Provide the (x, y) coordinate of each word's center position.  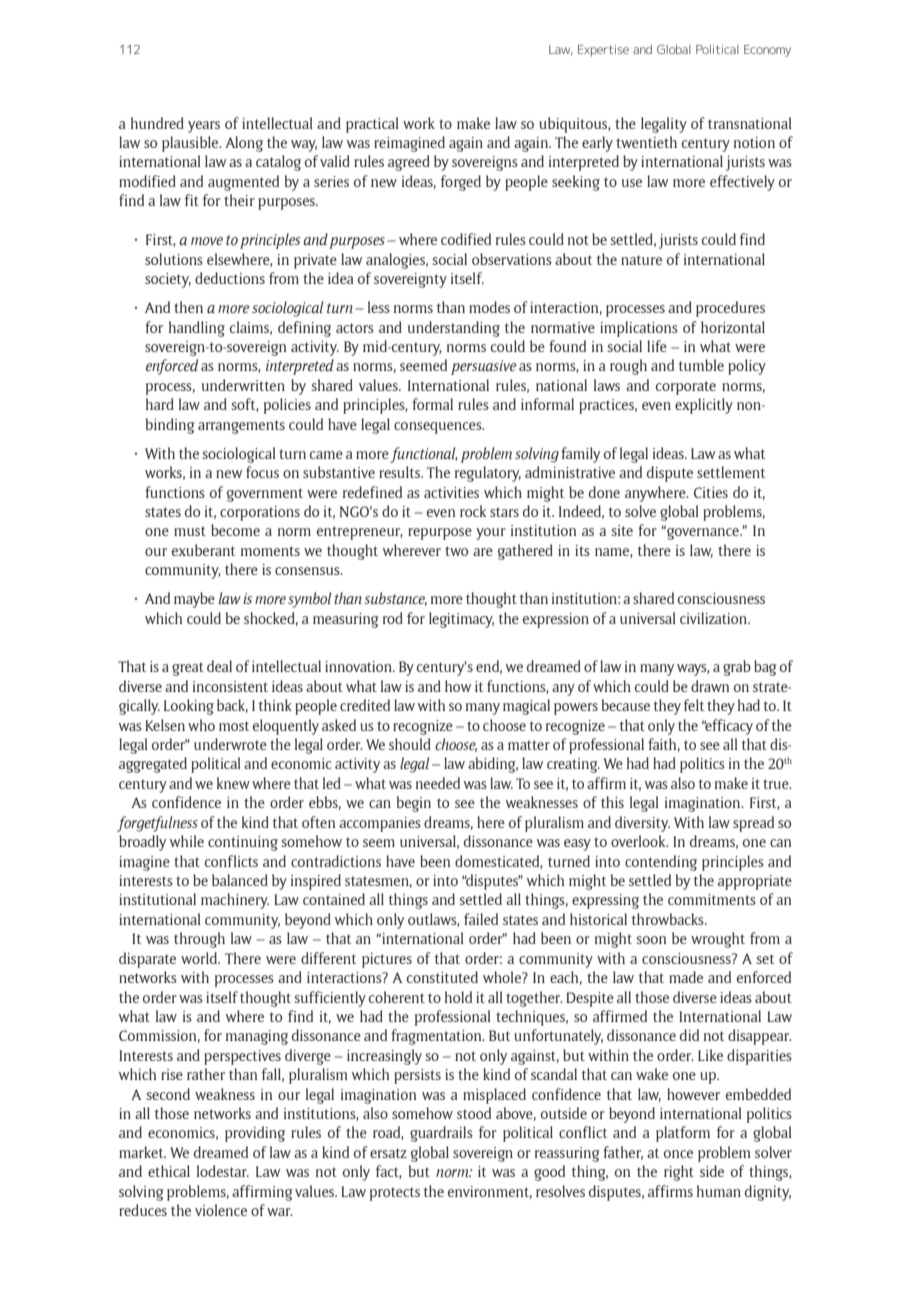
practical (372, 125)
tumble (701, 365)
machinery (235, 901)
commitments (712, 899)
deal (219, 666)
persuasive (483, 367)
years (204, 127)
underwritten (243, 385)
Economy (767, 51)
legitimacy (461, 620)
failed (481, 919)
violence (221, 1210)
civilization (714, 618)
